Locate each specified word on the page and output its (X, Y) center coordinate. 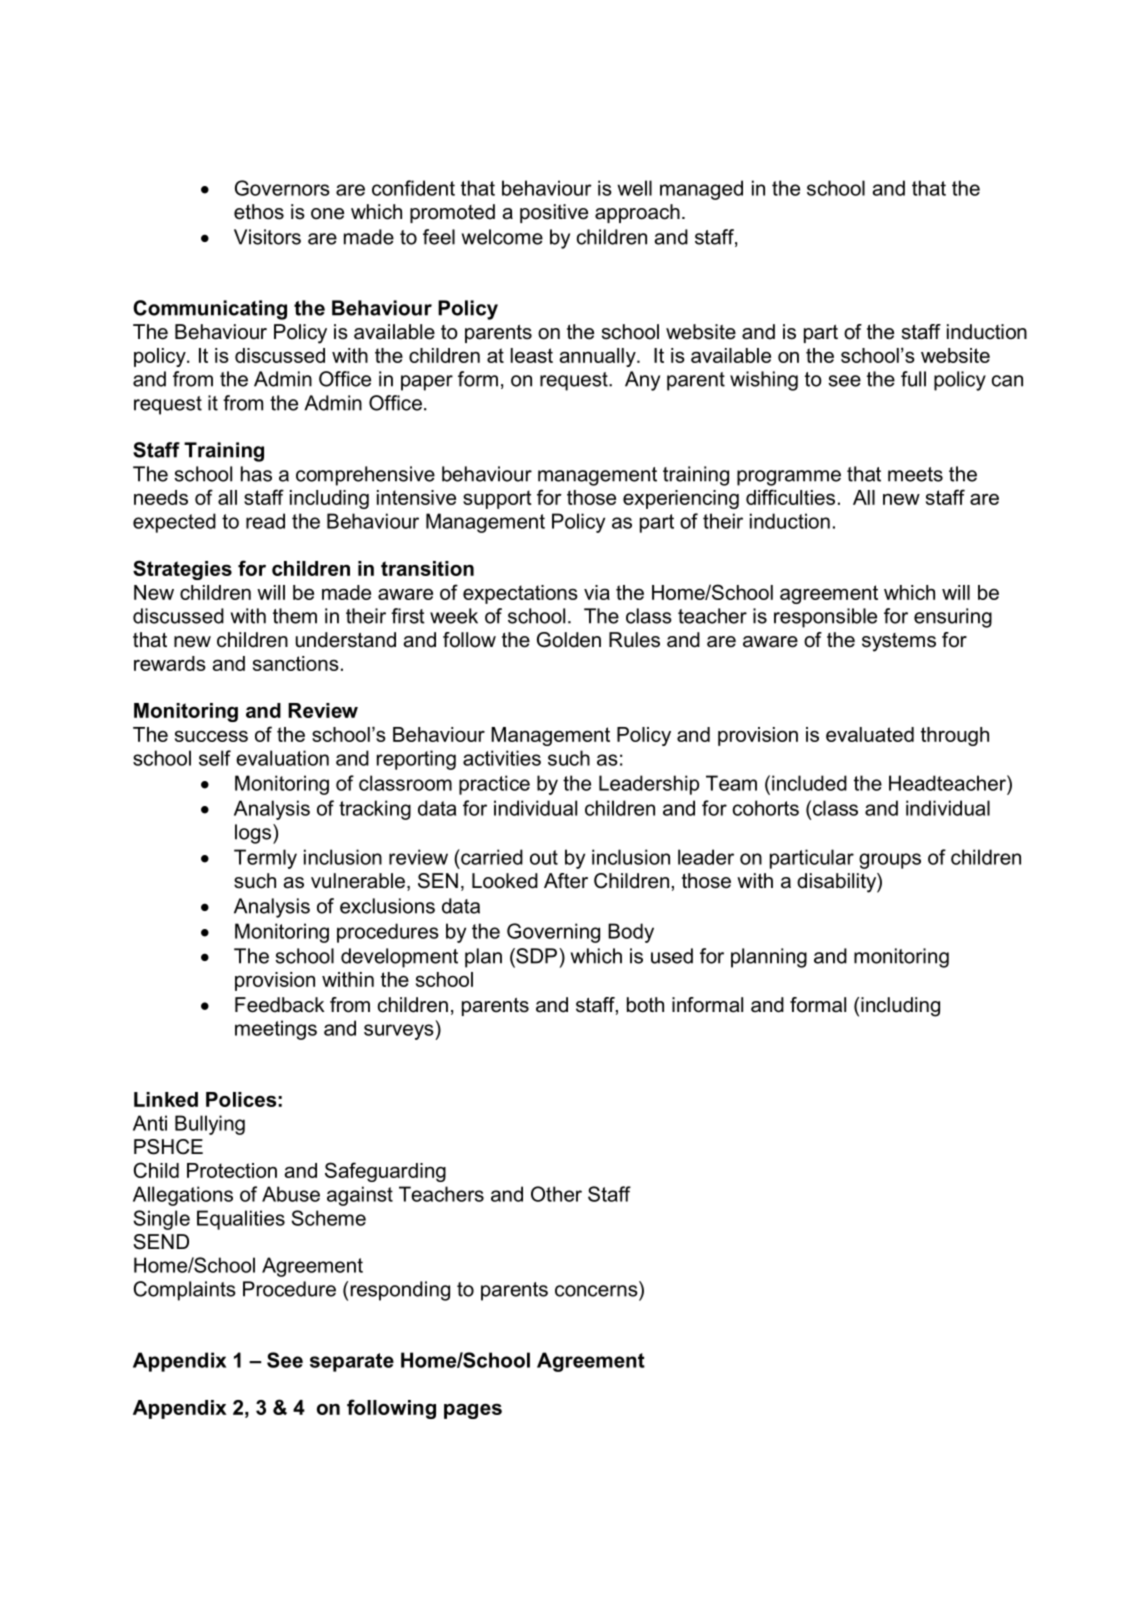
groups (890, 861)
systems (899, 642)
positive (554, 213)
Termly (265, 859)
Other (556, 1194)
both (645, 1005)
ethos (259, 212)
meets (915, 474)
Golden (569, 640)
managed (701, 190)
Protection (232, 1170)
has (256, 474)
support (497, 499)
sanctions (296, 663)
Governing (553, 933)
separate (352, 1362)
